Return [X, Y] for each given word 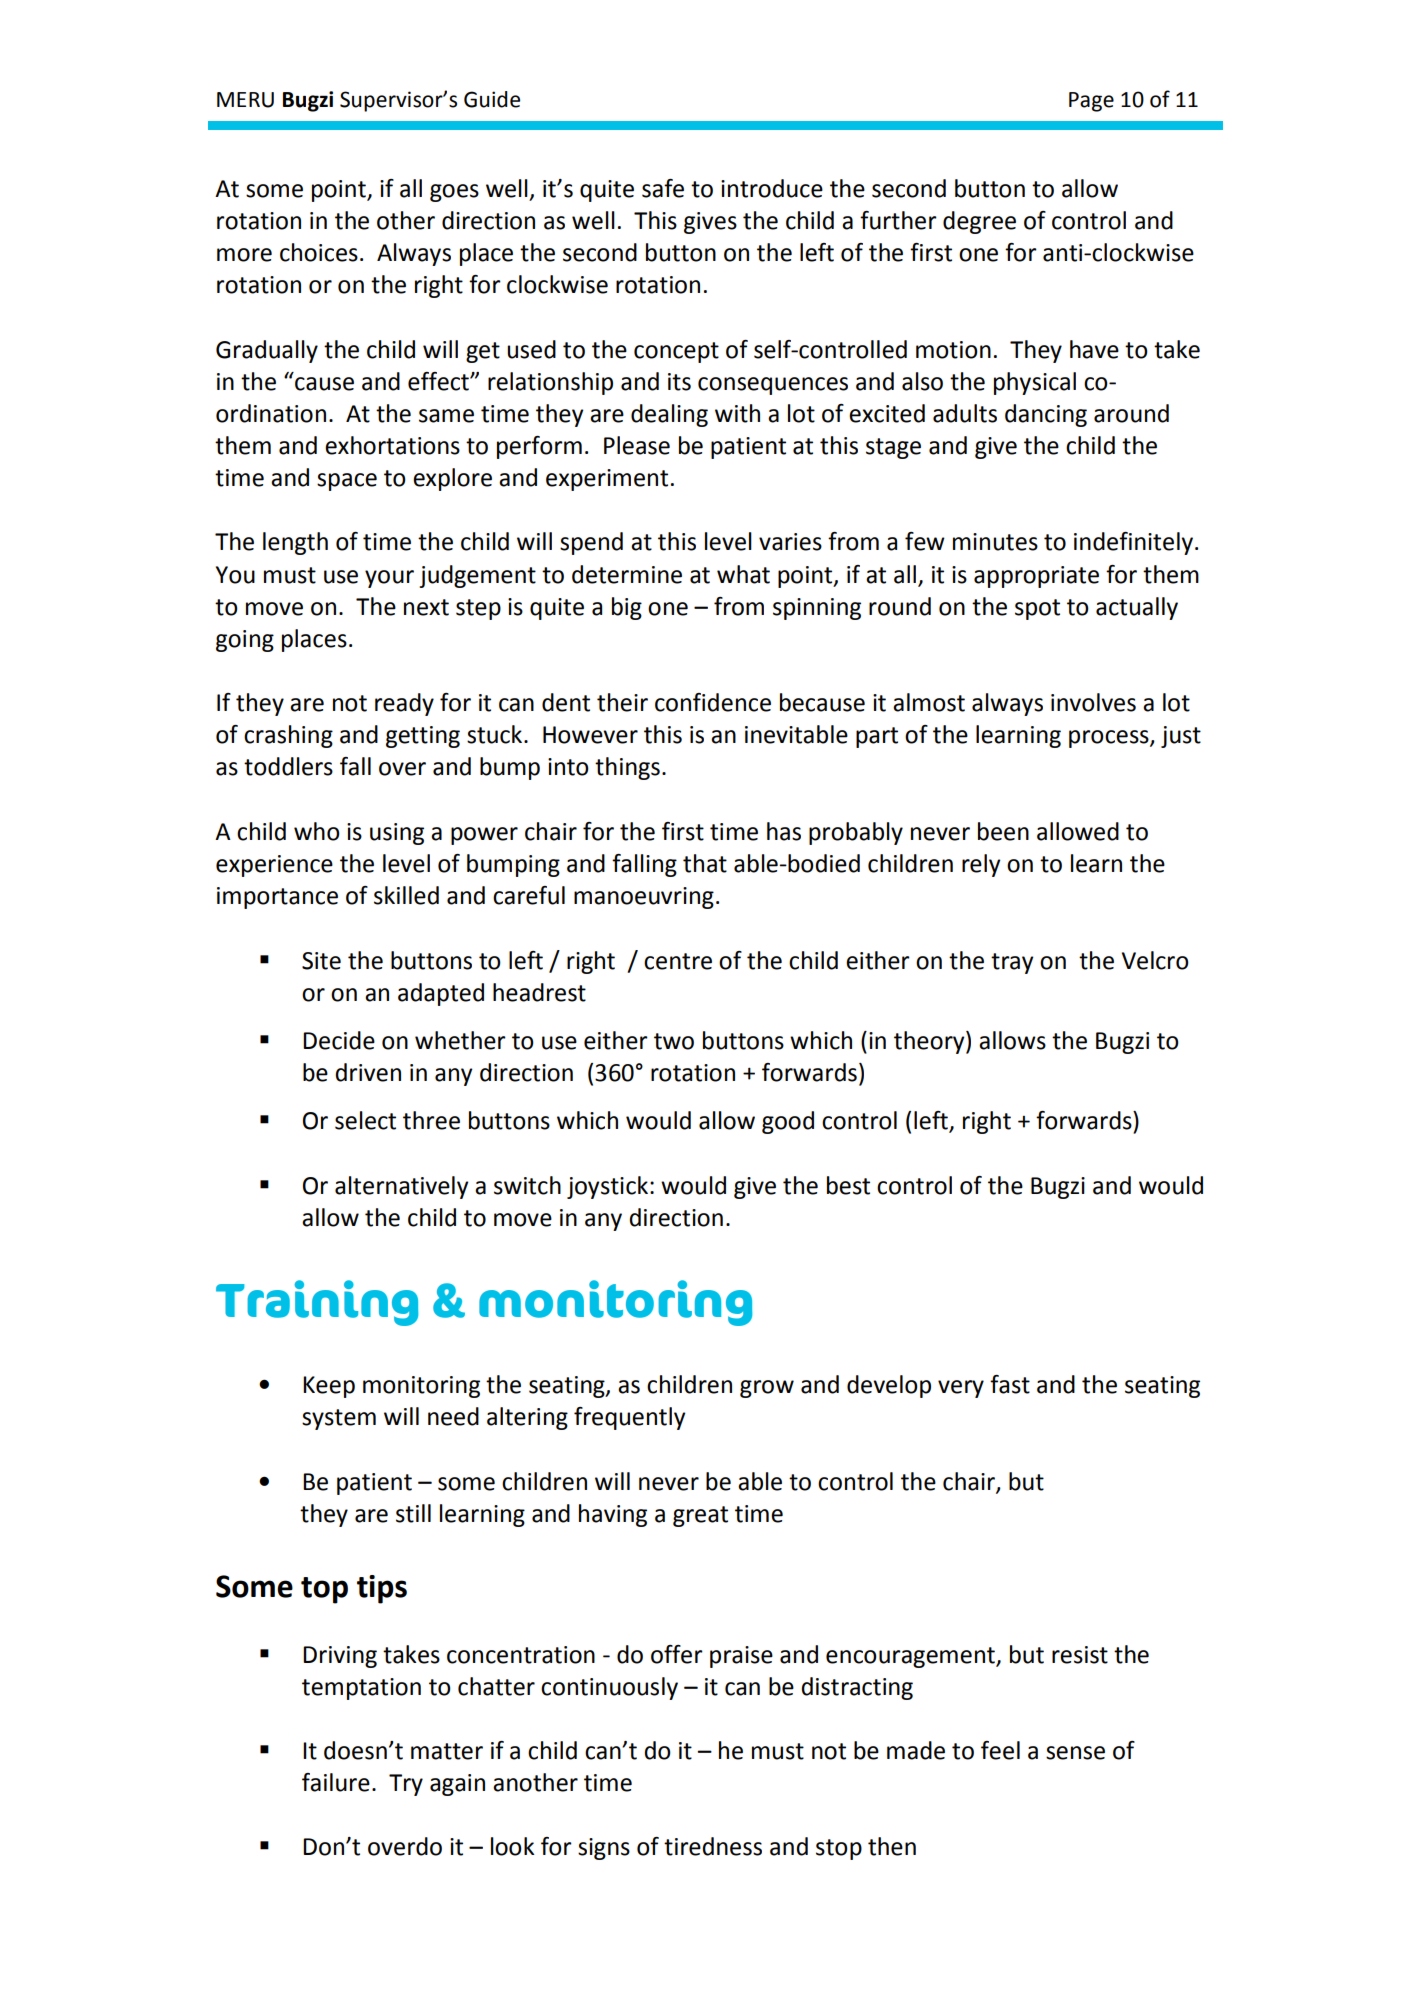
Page [1091, 102]
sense [1075, 1753]
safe [663, 188]
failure [336, 1782]
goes [454, 193]
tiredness [713, 1846]
